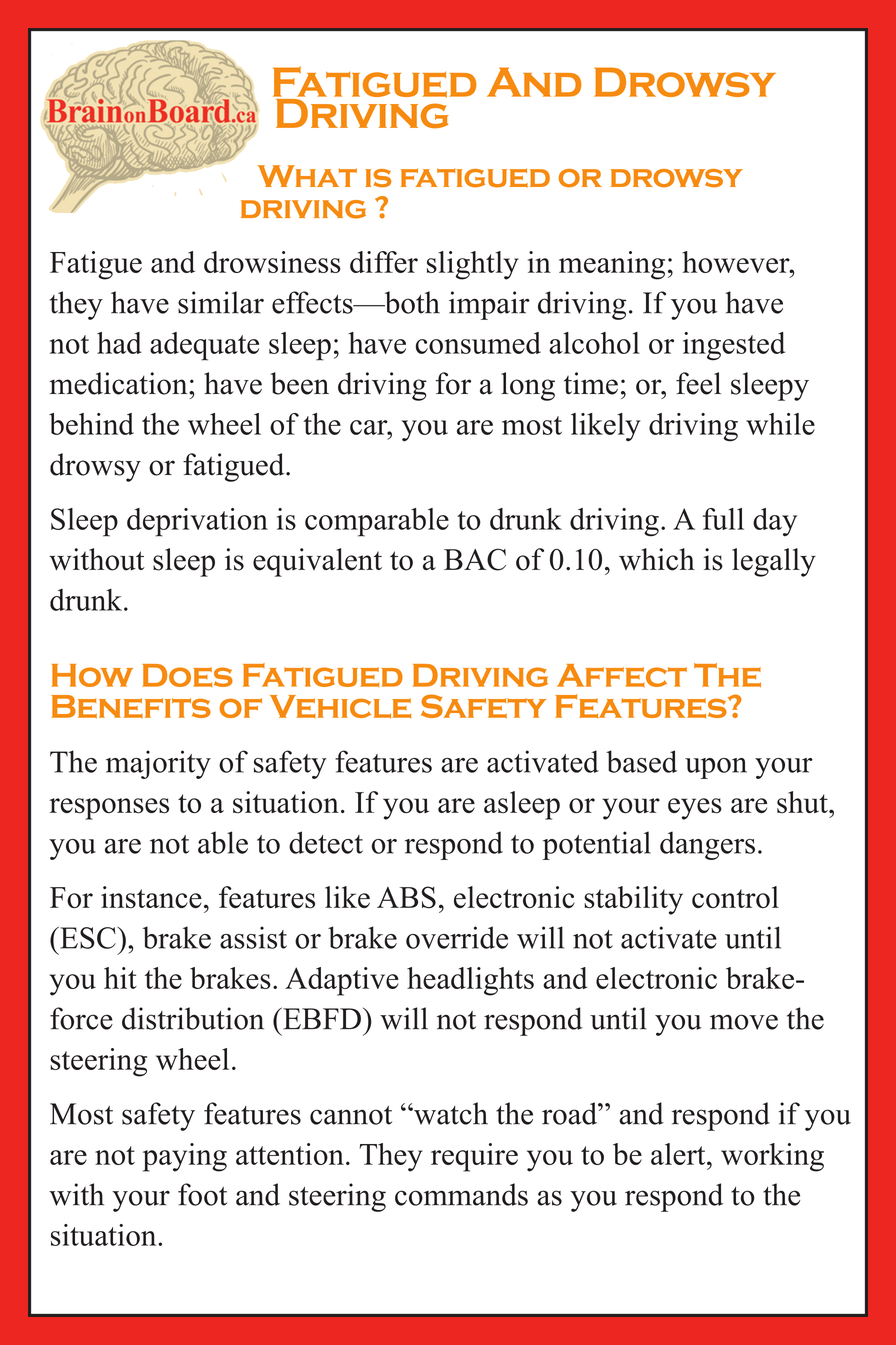  I want to click on meaning, so click(612, 265).
